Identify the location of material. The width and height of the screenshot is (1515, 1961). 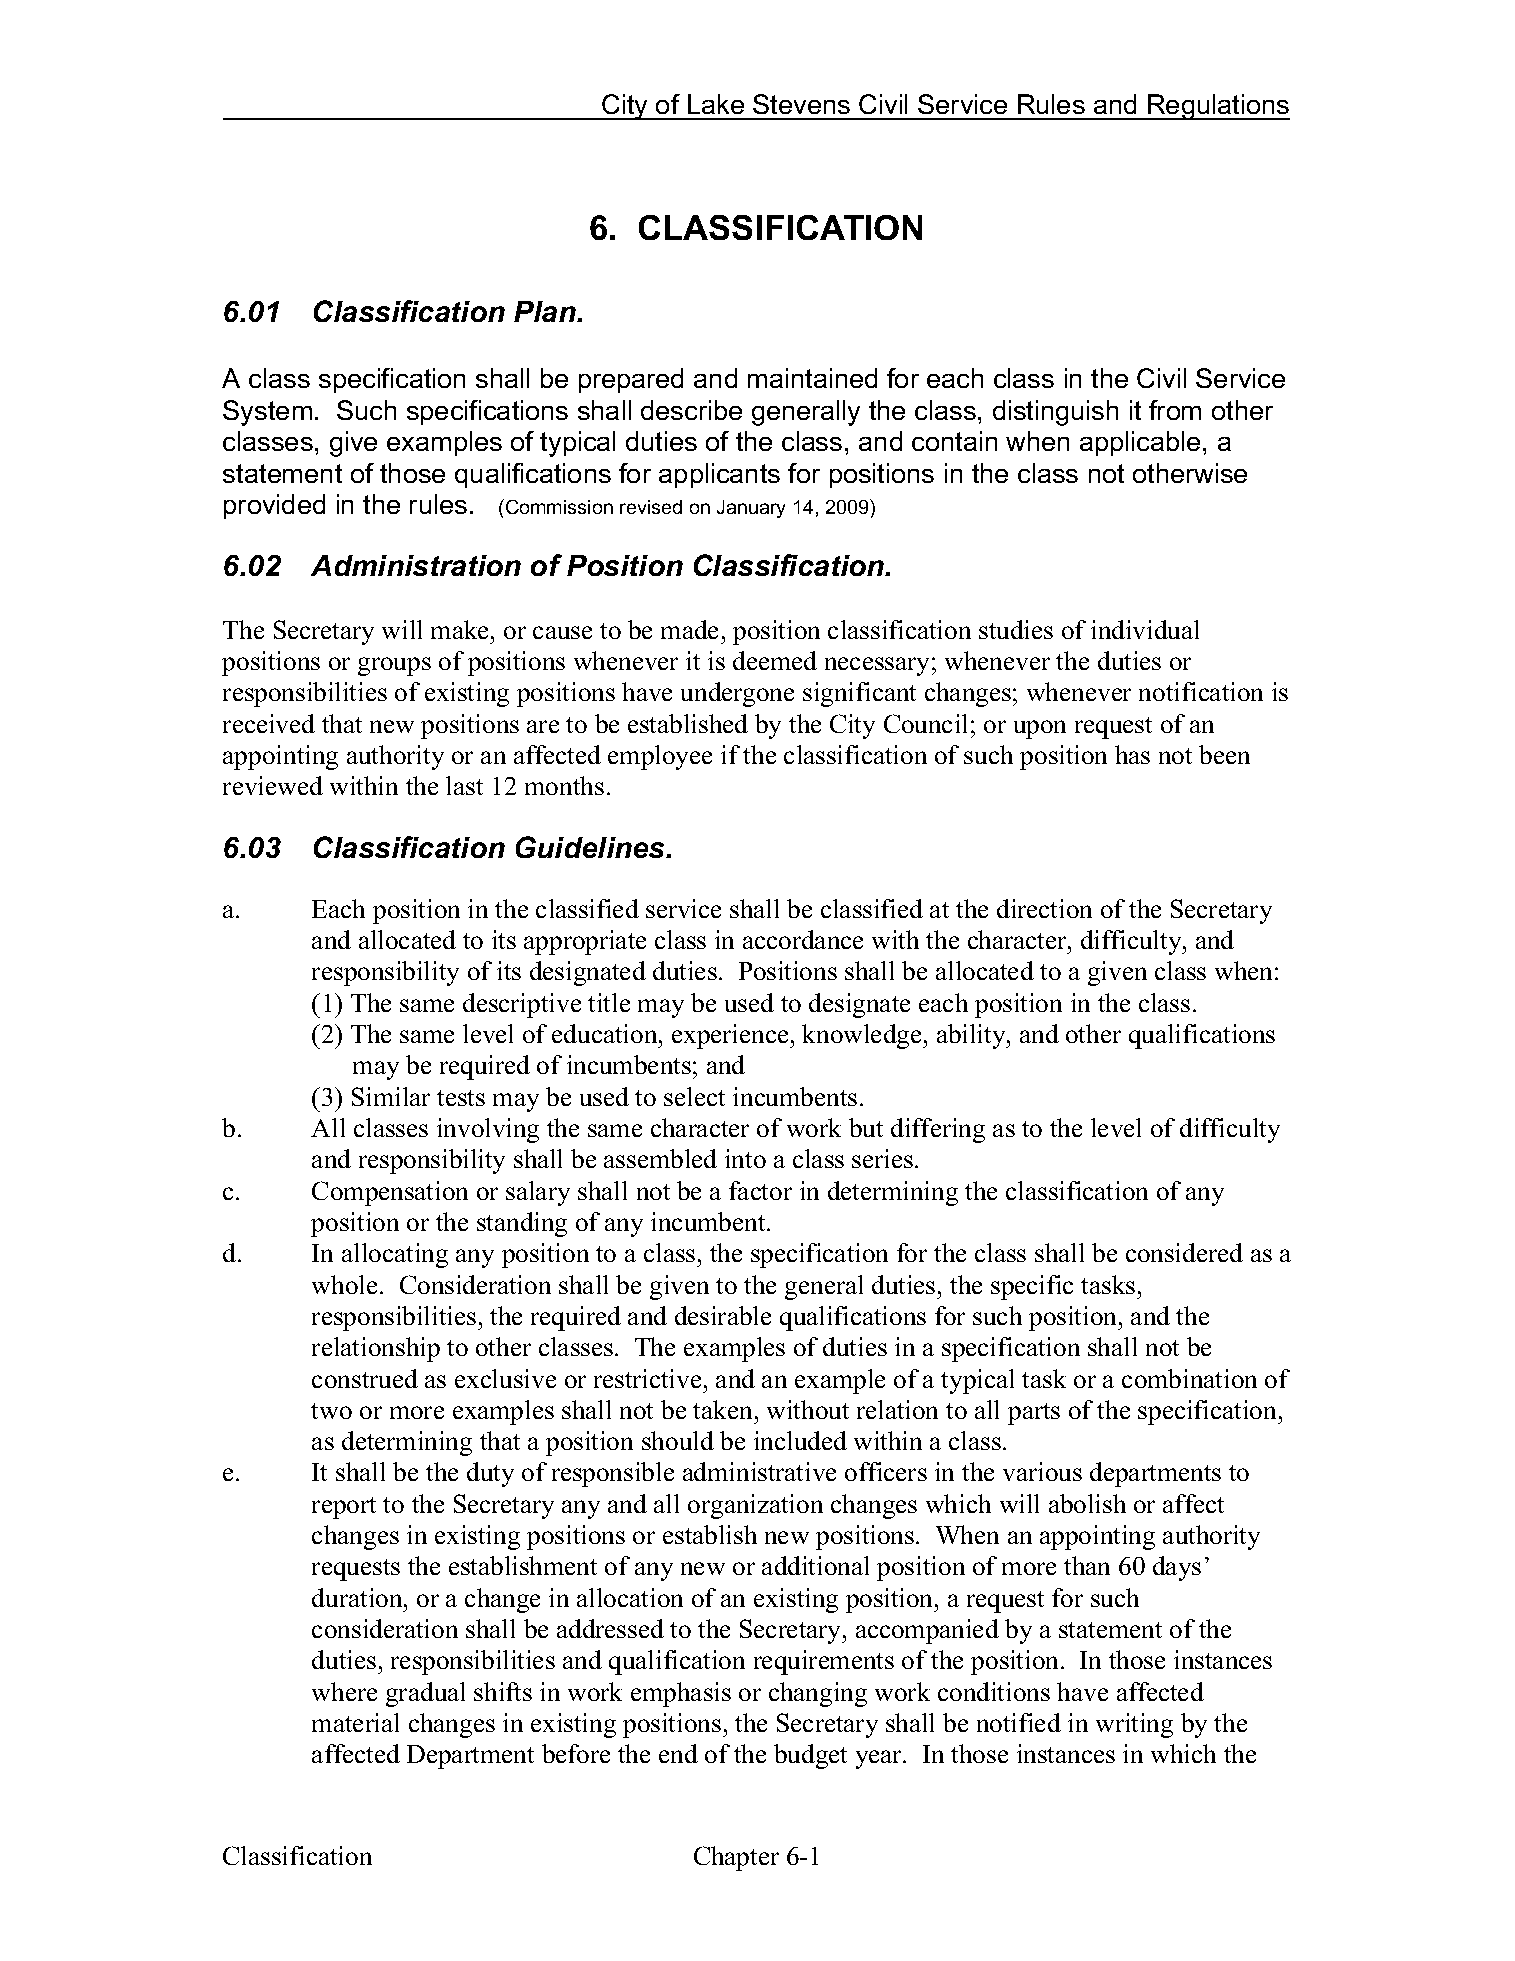
(355, 1722).
